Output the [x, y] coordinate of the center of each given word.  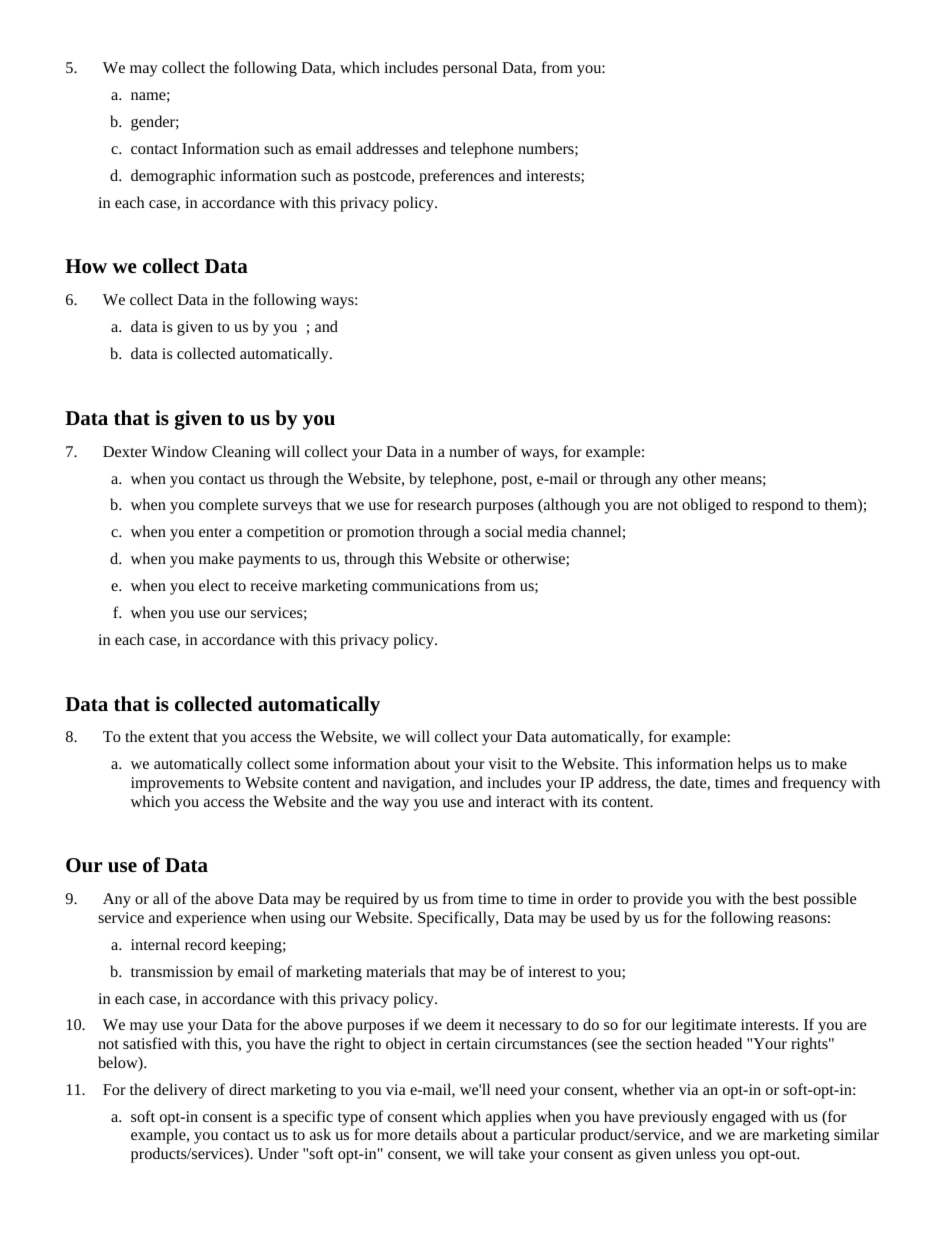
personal [470, 69]
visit [502, 763]
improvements [177, 784]
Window [179, 451]
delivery [180, 1091]
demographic [173, 177]
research [444, 504]
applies [508, 1118]
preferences [456, 177]
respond [778, 506]
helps [755, 765]
